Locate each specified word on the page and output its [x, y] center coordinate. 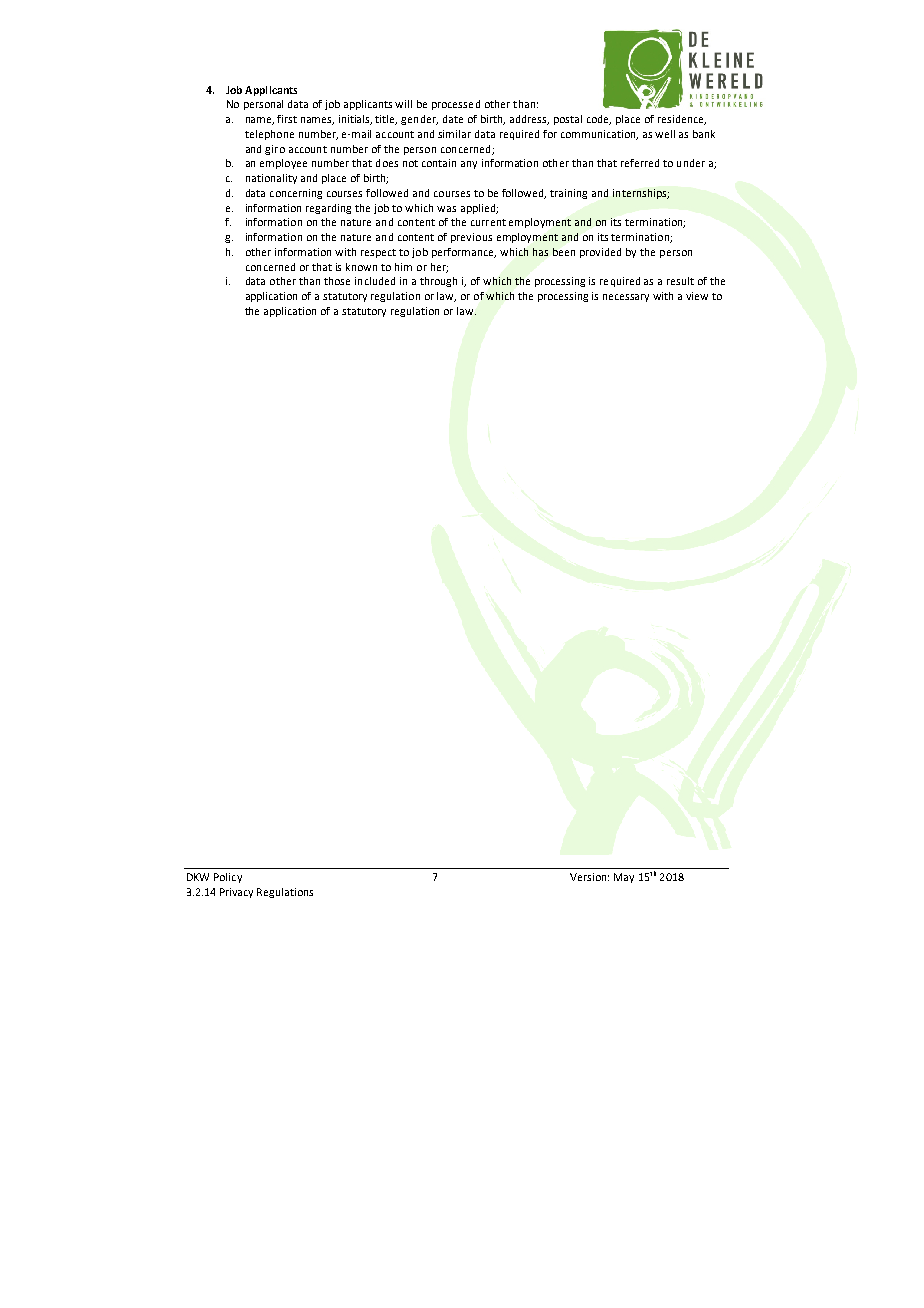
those [337, 281]
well [665, 134]
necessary [626, 298]
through [438, 282]
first [287, 119]
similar [454, 134]
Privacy [236, 893]
